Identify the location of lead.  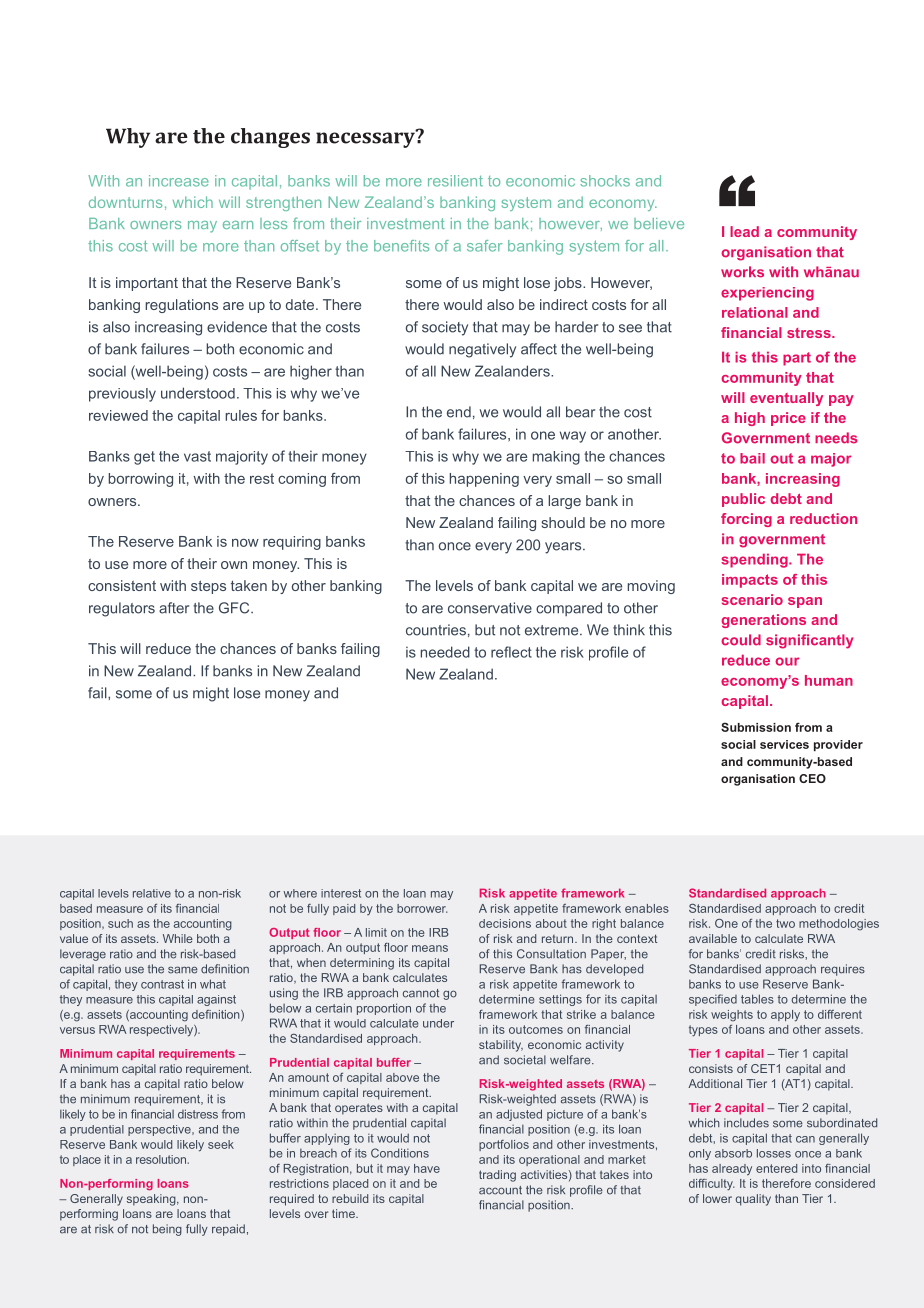
(744, 231).
